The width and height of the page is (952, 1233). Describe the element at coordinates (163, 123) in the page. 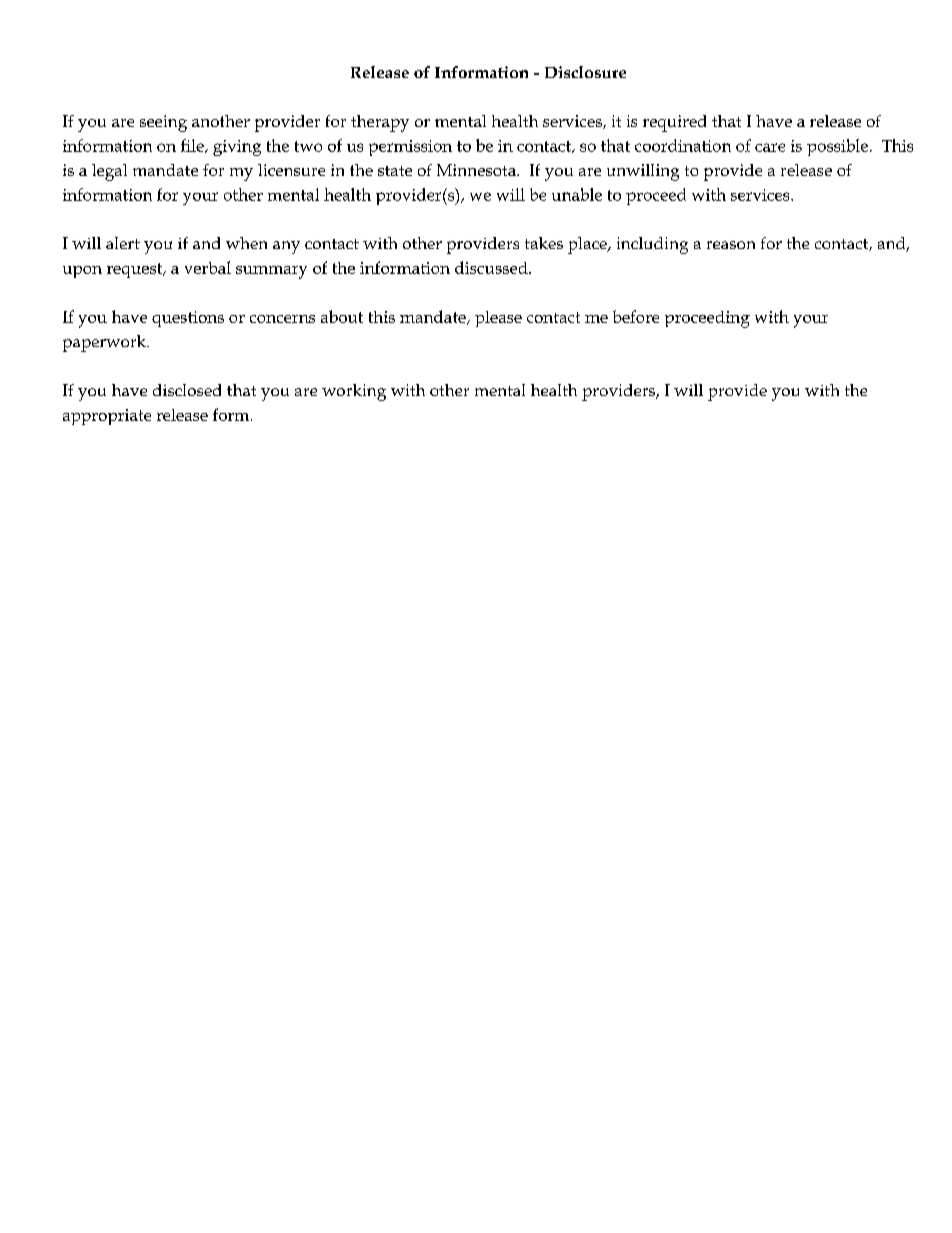

I see `seeing` at that location.
